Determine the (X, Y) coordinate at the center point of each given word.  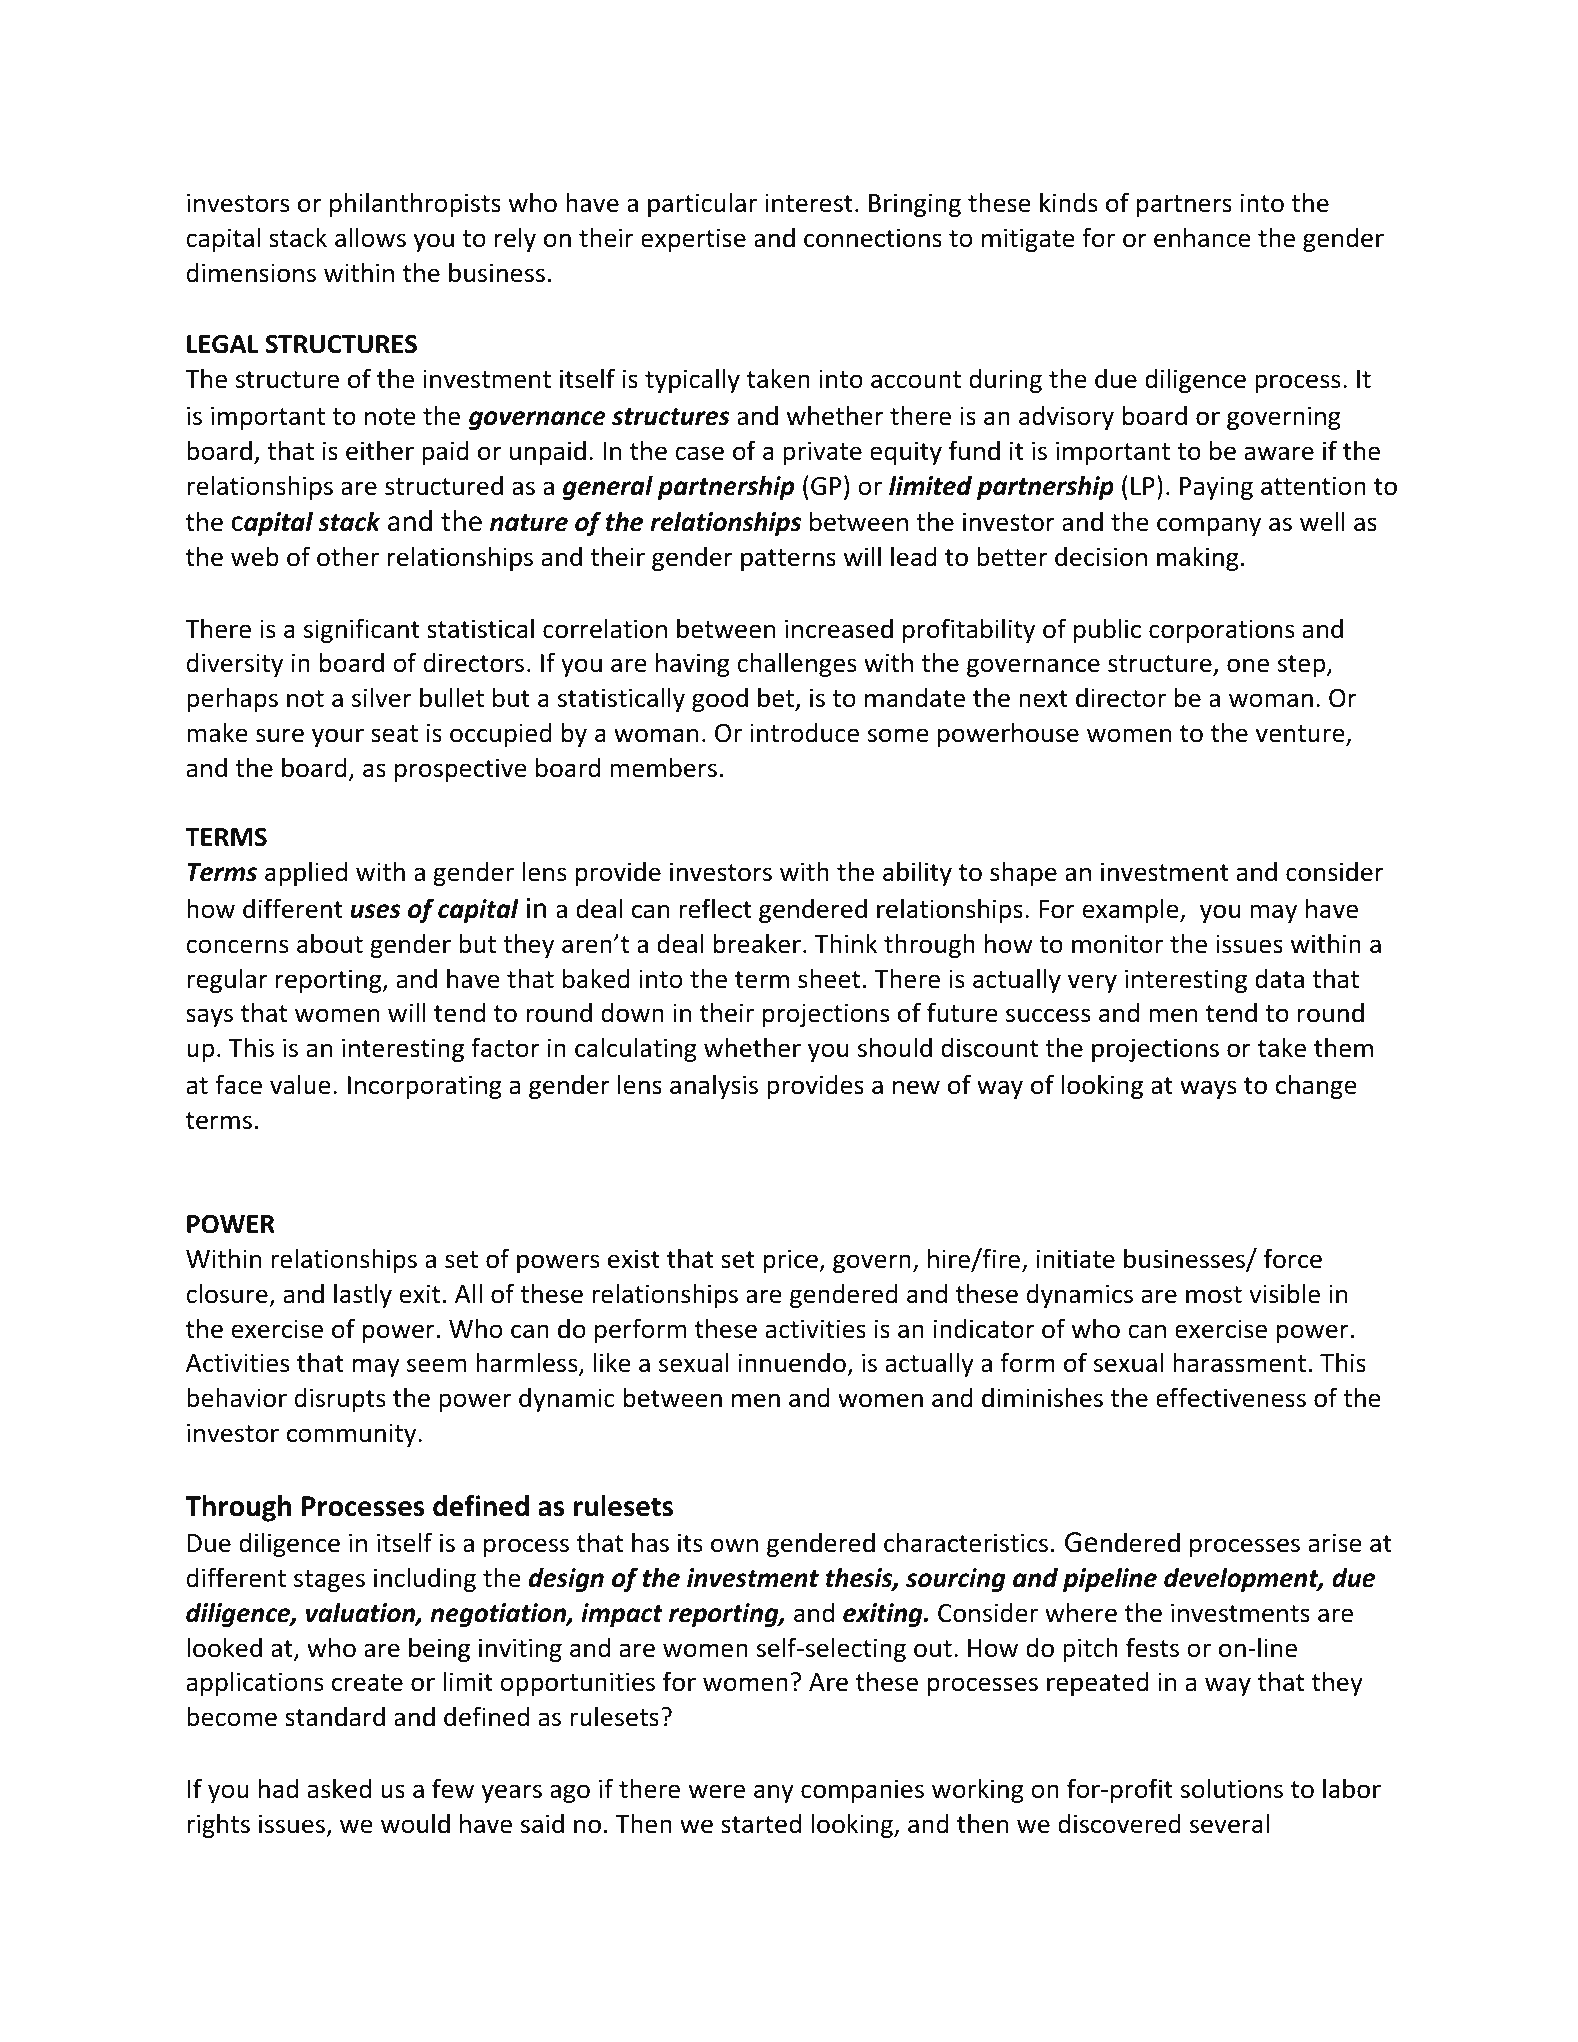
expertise (693, 240)
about (330, 943)
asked (339, 1788)
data (1279, 979)
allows (370, 237)
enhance (1202, 237)
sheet (829, 978)
